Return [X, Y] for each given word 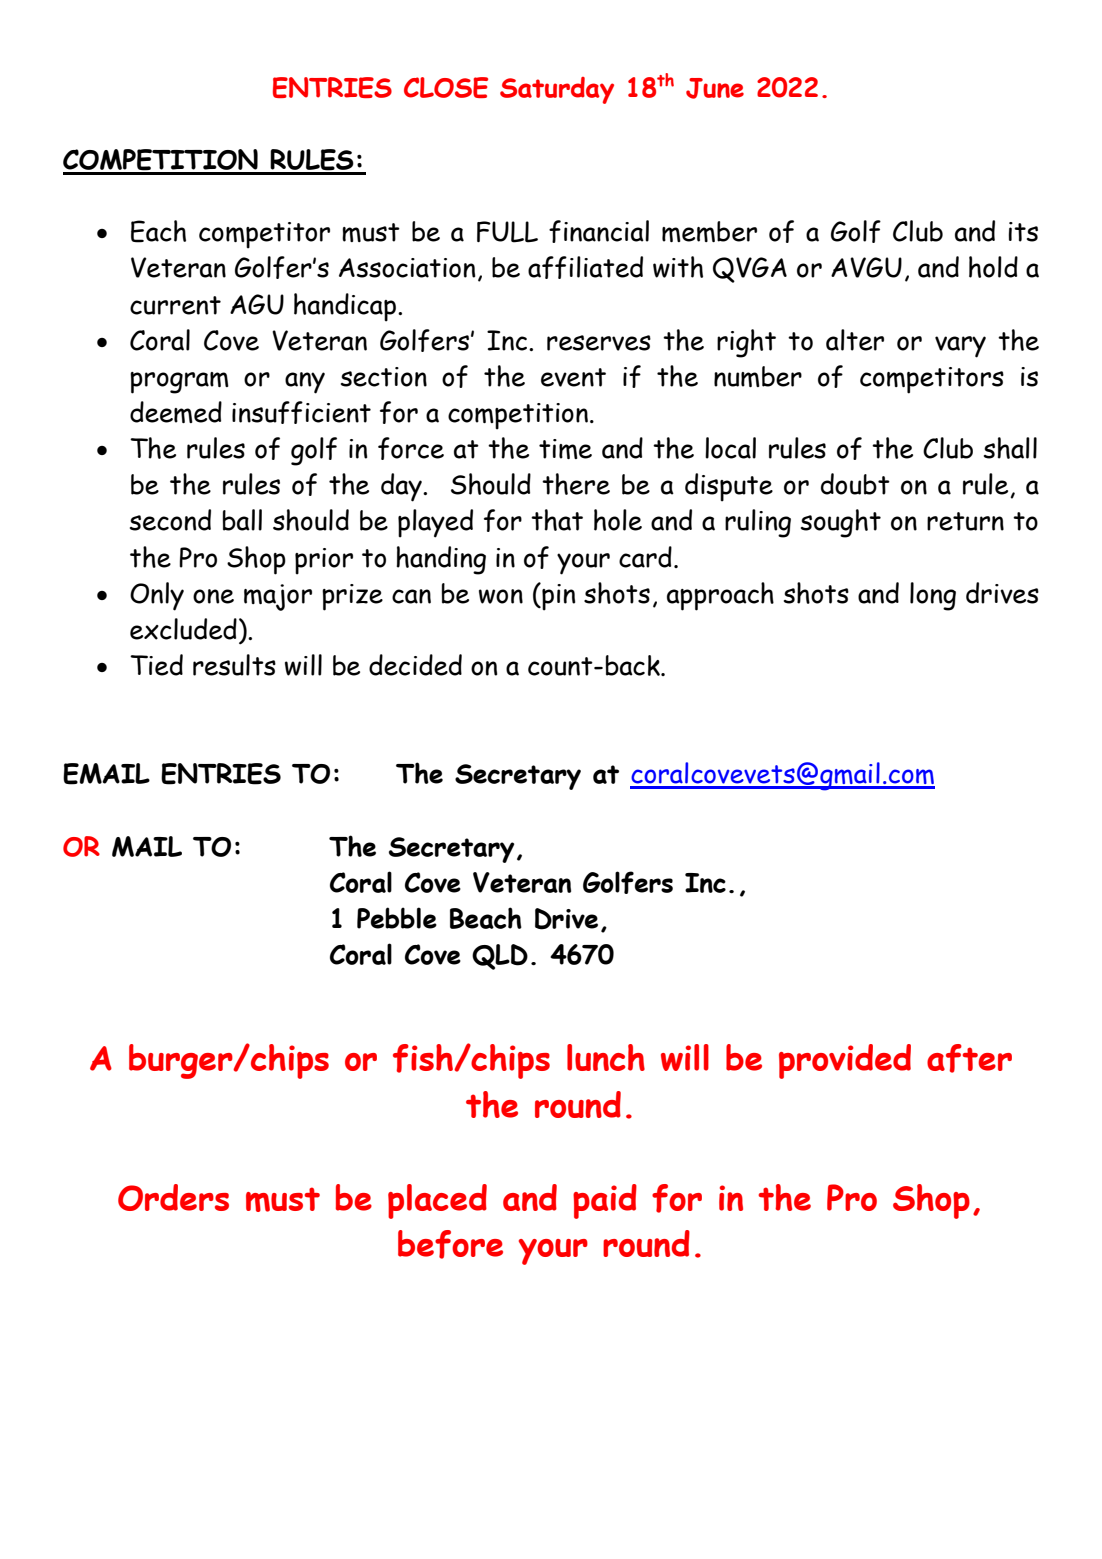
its [1023, 232]
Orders [173, 1197]
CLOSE [446, 87]
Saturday [557, 90]
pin [557, 597]
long [933, 596]
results [234, 665]
